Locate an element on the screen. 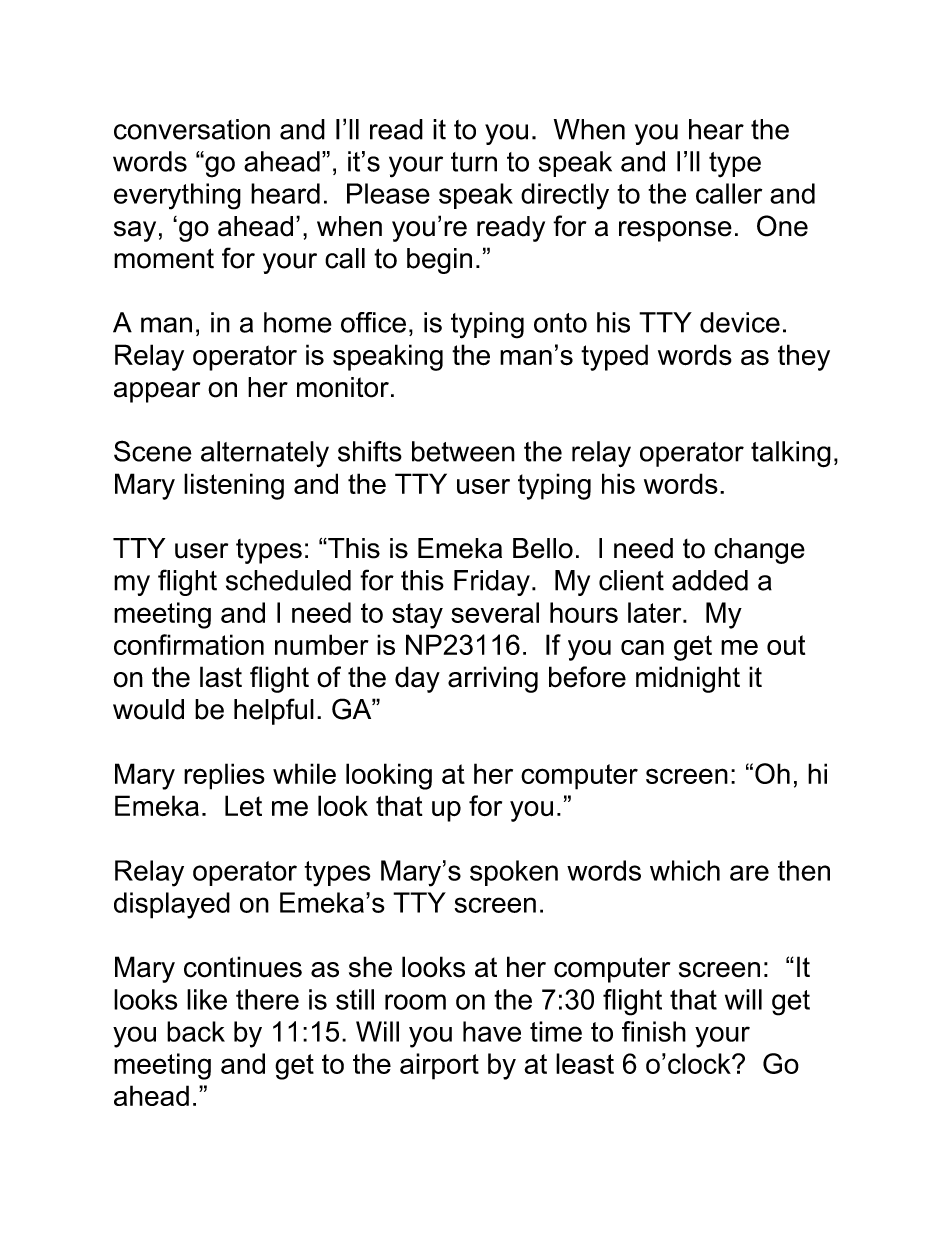  conversation is located at coordinates (192, 129).
